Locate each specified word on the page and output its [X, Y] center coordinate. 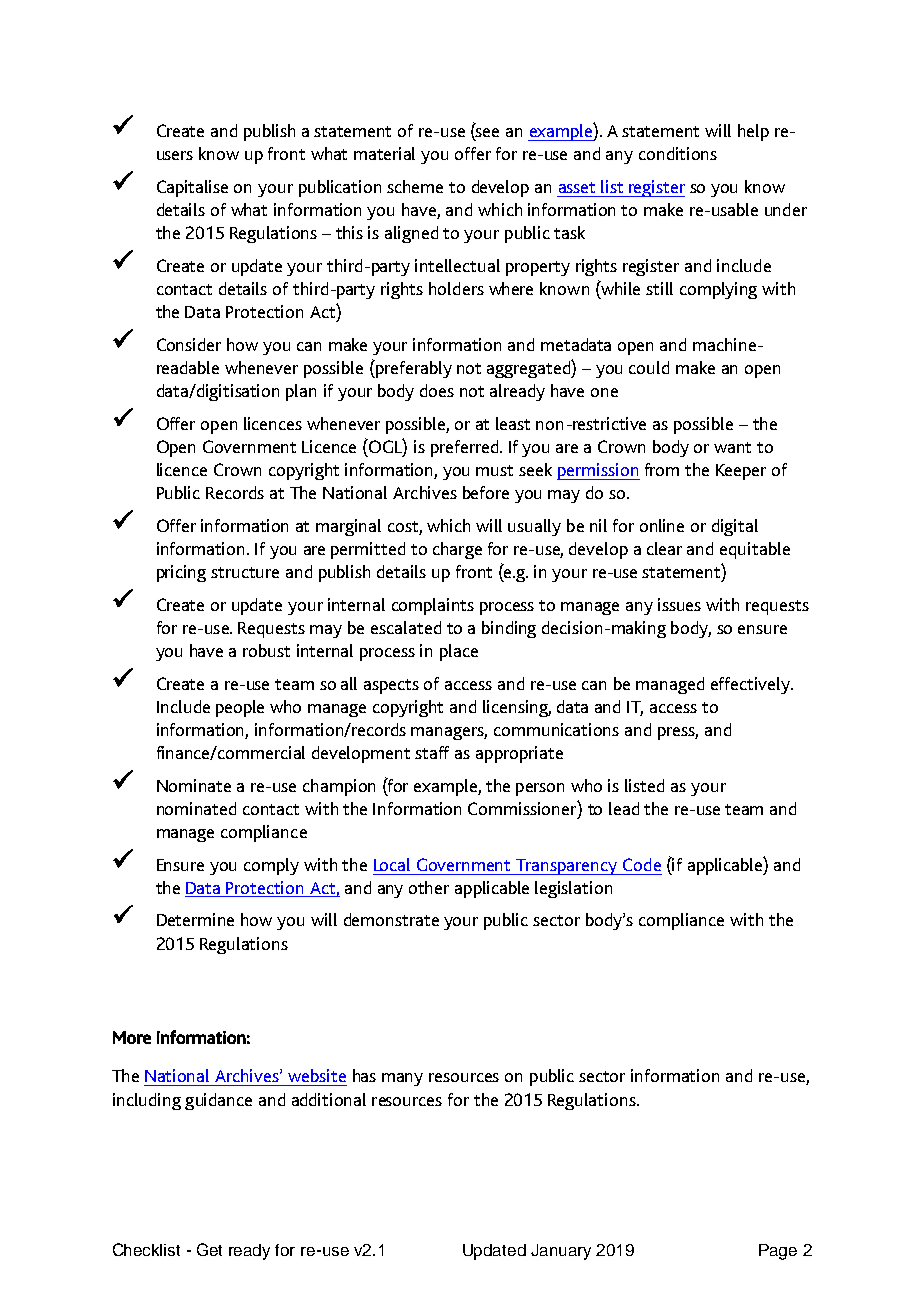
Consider [189, 344]
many [402, 1079]
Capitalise [192, 188]
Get [209, 1249]
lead [624, 808]
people [240, 708]
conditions [678, 153]
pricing [181, 573]
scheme [415, 186]
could [649, 367]
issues [679, 604]
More [132, 1037]
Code [642, 864]
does [437, 390]
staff [432, 752]
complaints [433, 606]
